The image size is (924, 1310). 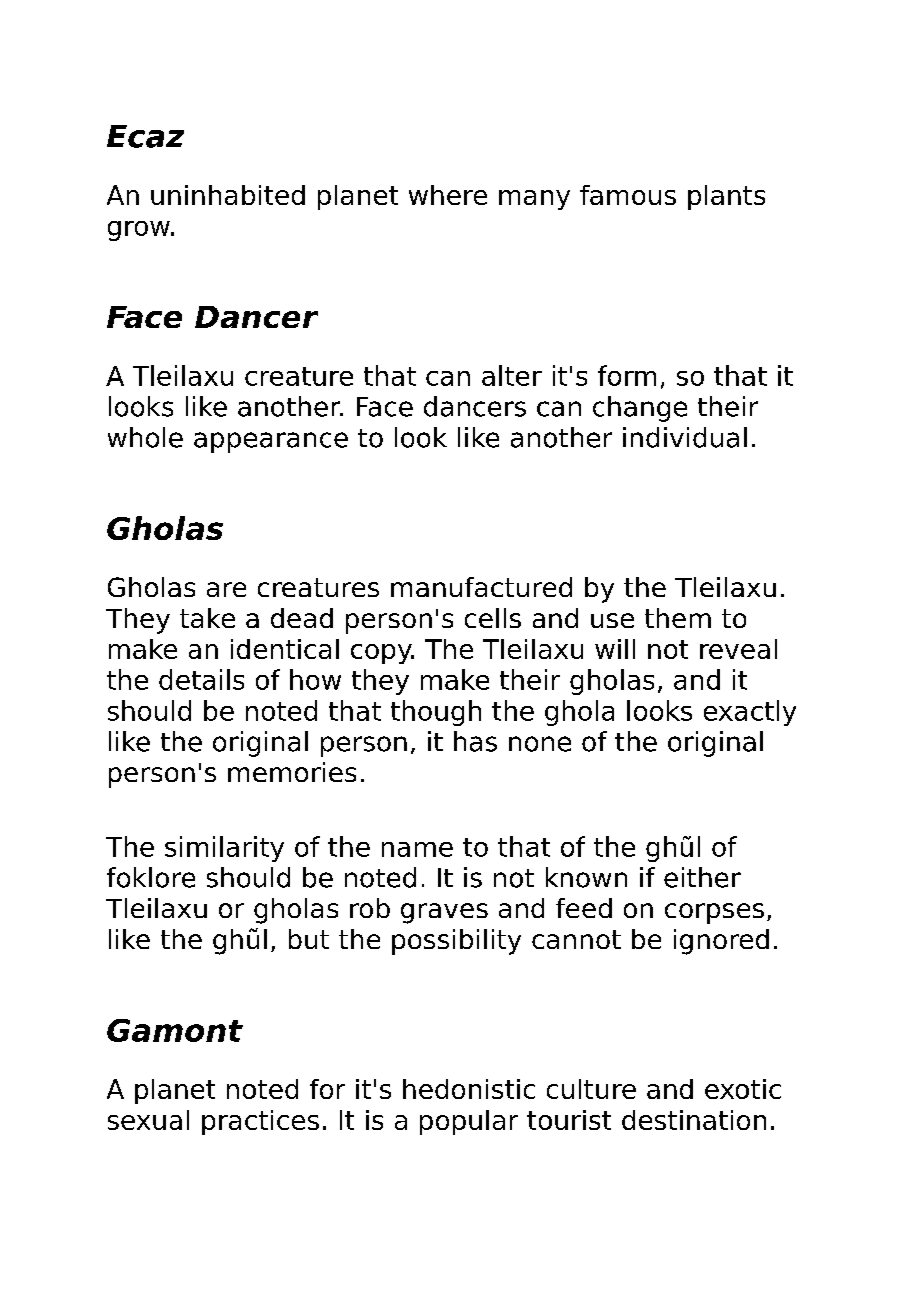 What do you see at coordinates (417, 849) in the image?
I see `name` at bounding box center [417, 849].
